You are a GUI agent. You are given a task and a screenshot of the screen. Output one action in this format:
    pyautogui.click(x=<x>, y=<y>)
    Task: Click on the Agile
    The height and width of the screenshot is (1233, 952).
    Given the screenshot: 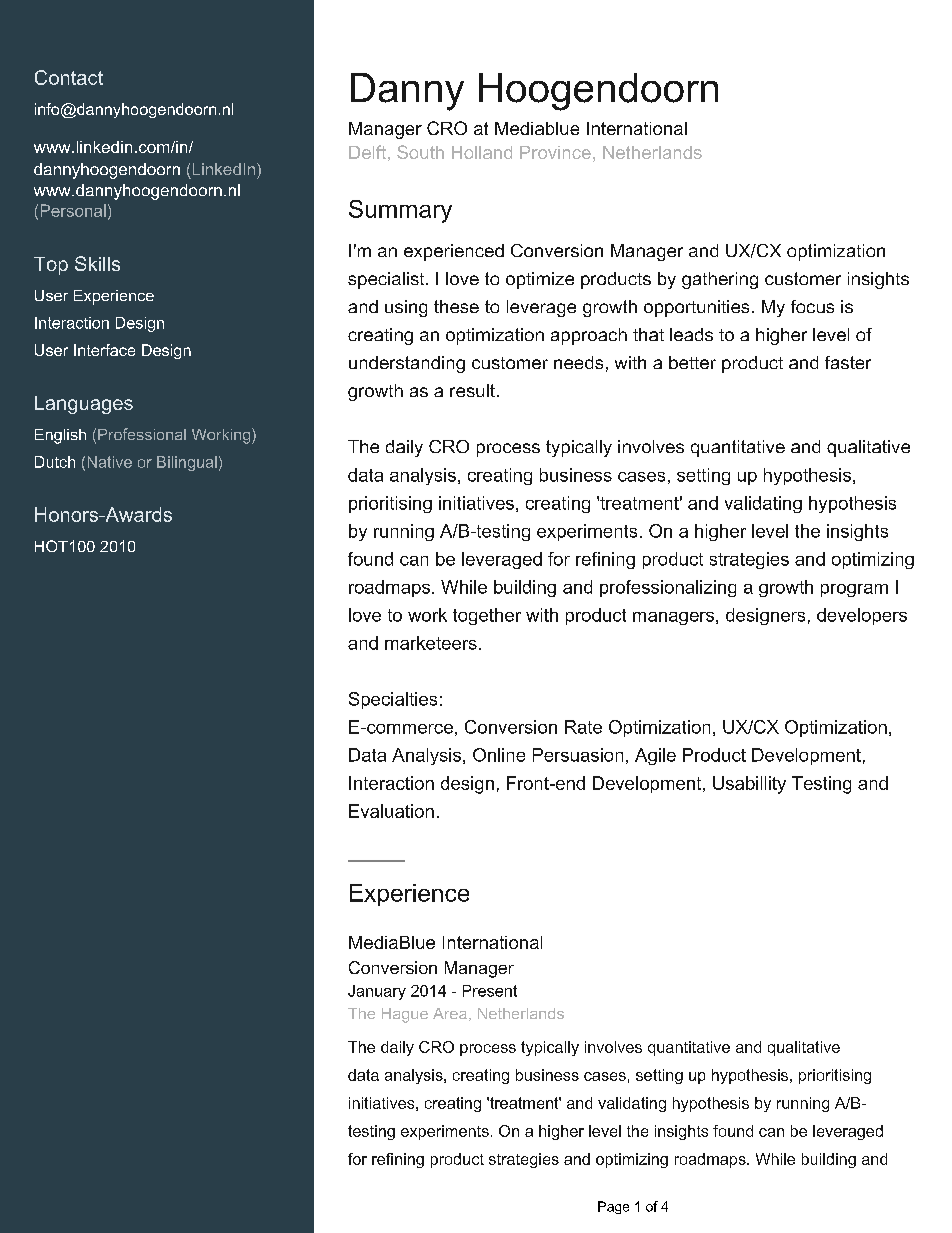 What is the action you would take?
    pyautogui.click(x=655, y=756)
